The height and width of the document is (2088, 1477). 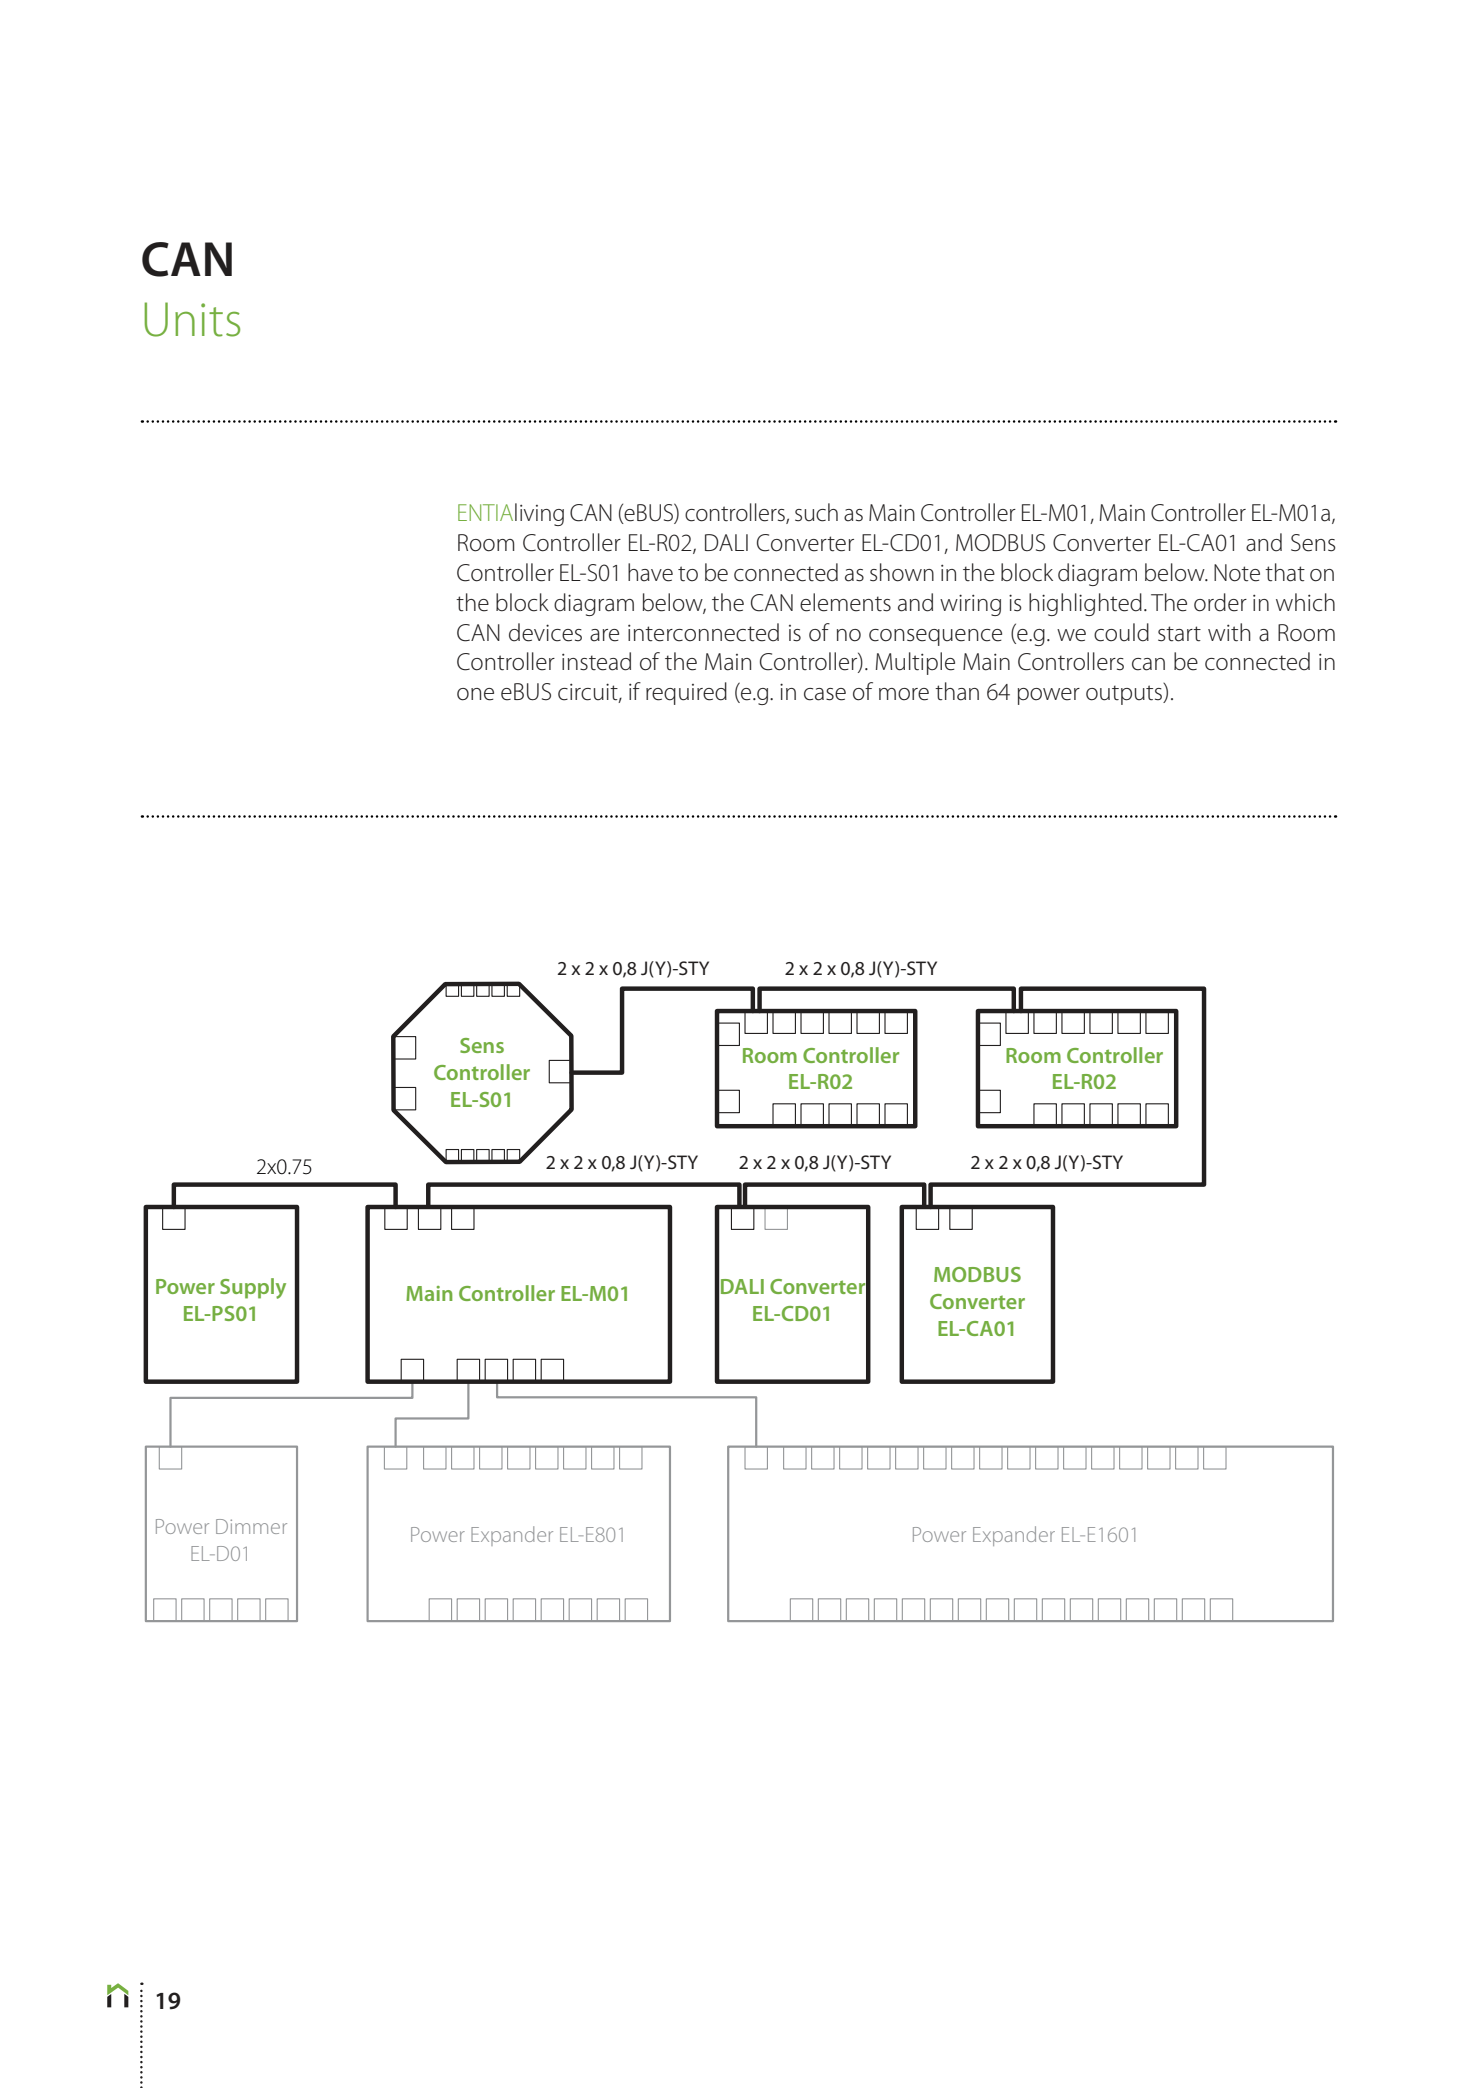 I want to click on such, so click(x=816, y=512).
